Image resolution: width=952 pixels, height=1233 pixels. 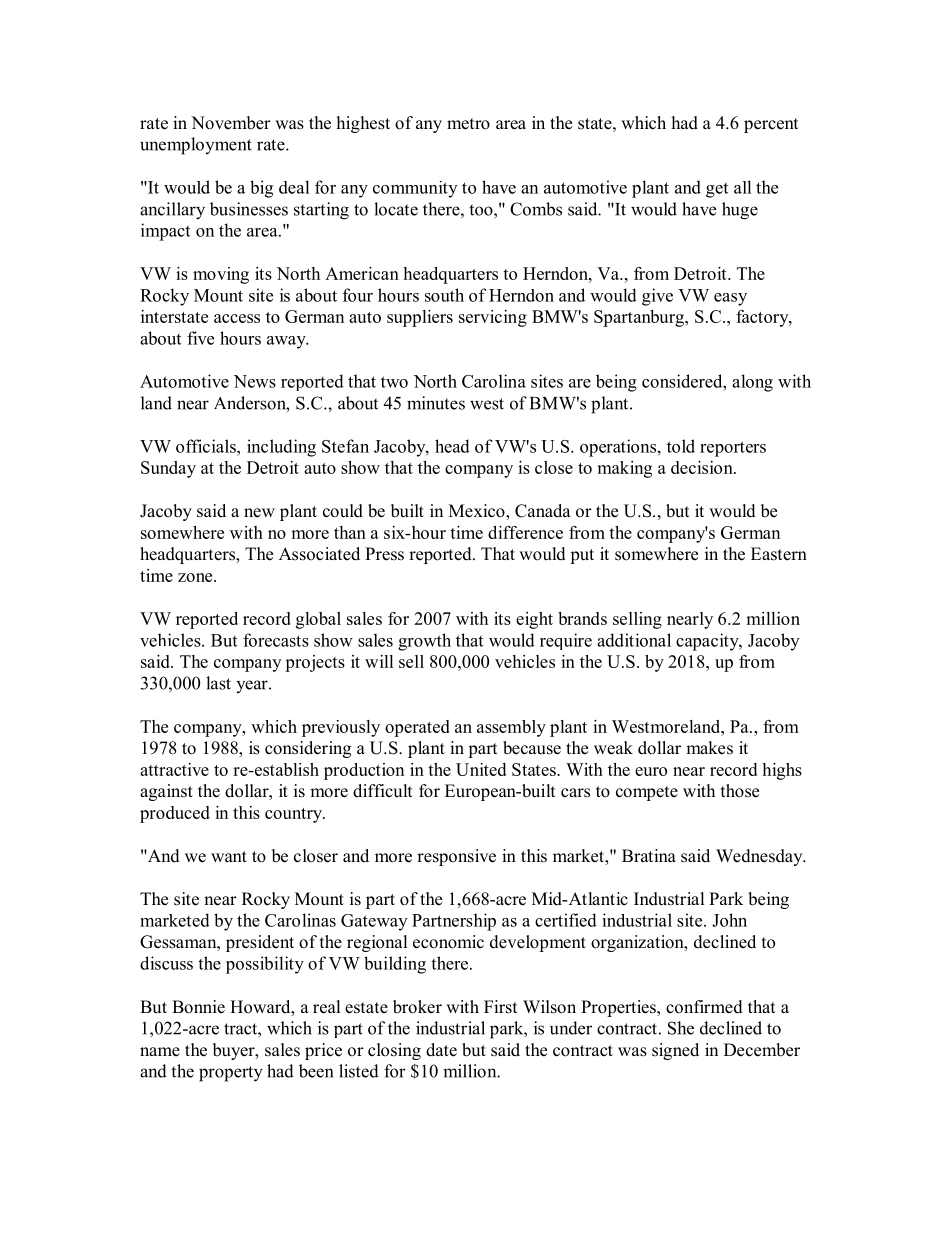 What do you see at coordinates (675, 1051) in the screenshot?
I see `signed` at bounding box center [675, 1051].
